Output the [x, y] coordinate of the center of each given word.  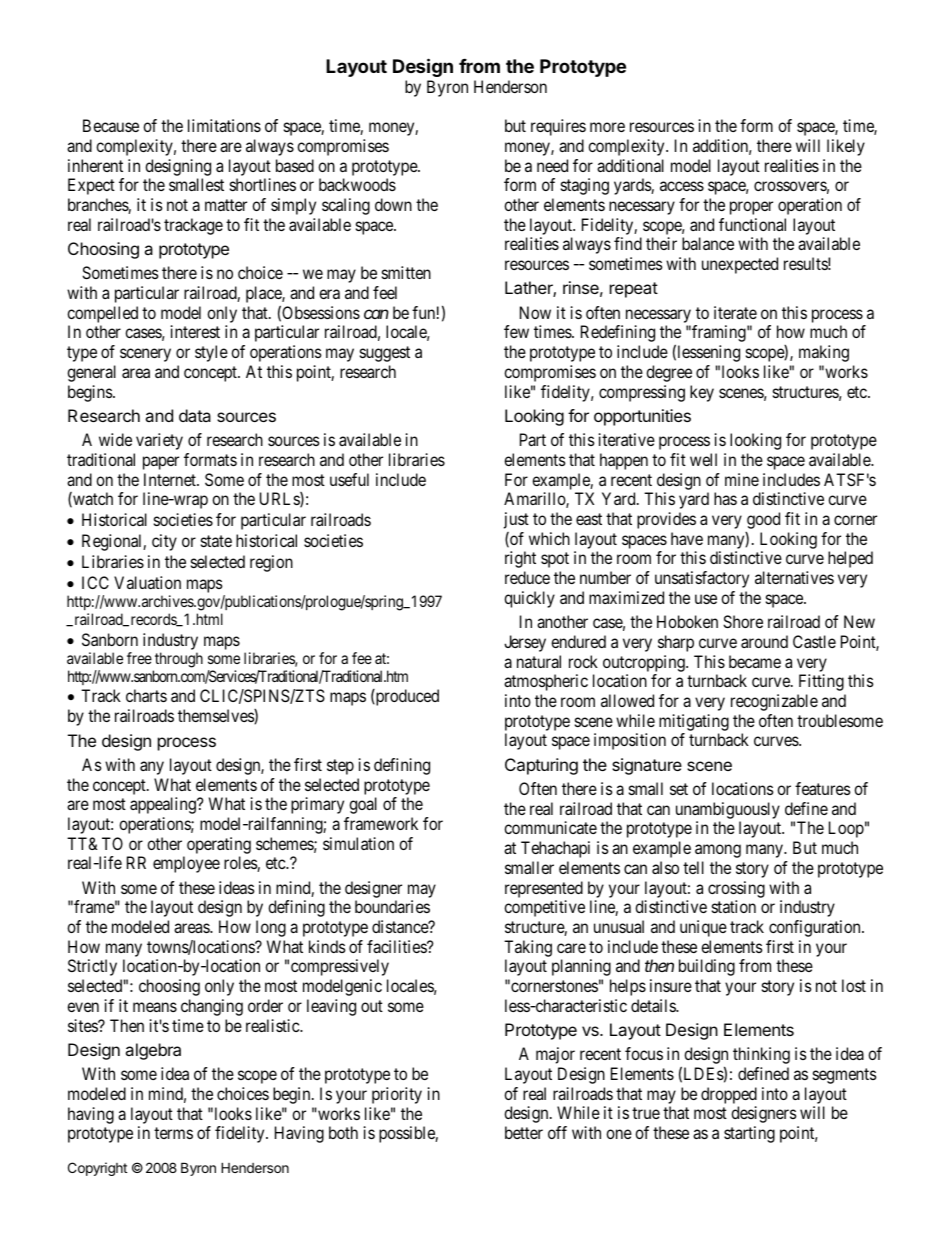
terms [173, 1133]
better [524, 1132]
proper [751, 208]
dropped [729, 1095]
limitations [224, 125]
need [552, 165]
